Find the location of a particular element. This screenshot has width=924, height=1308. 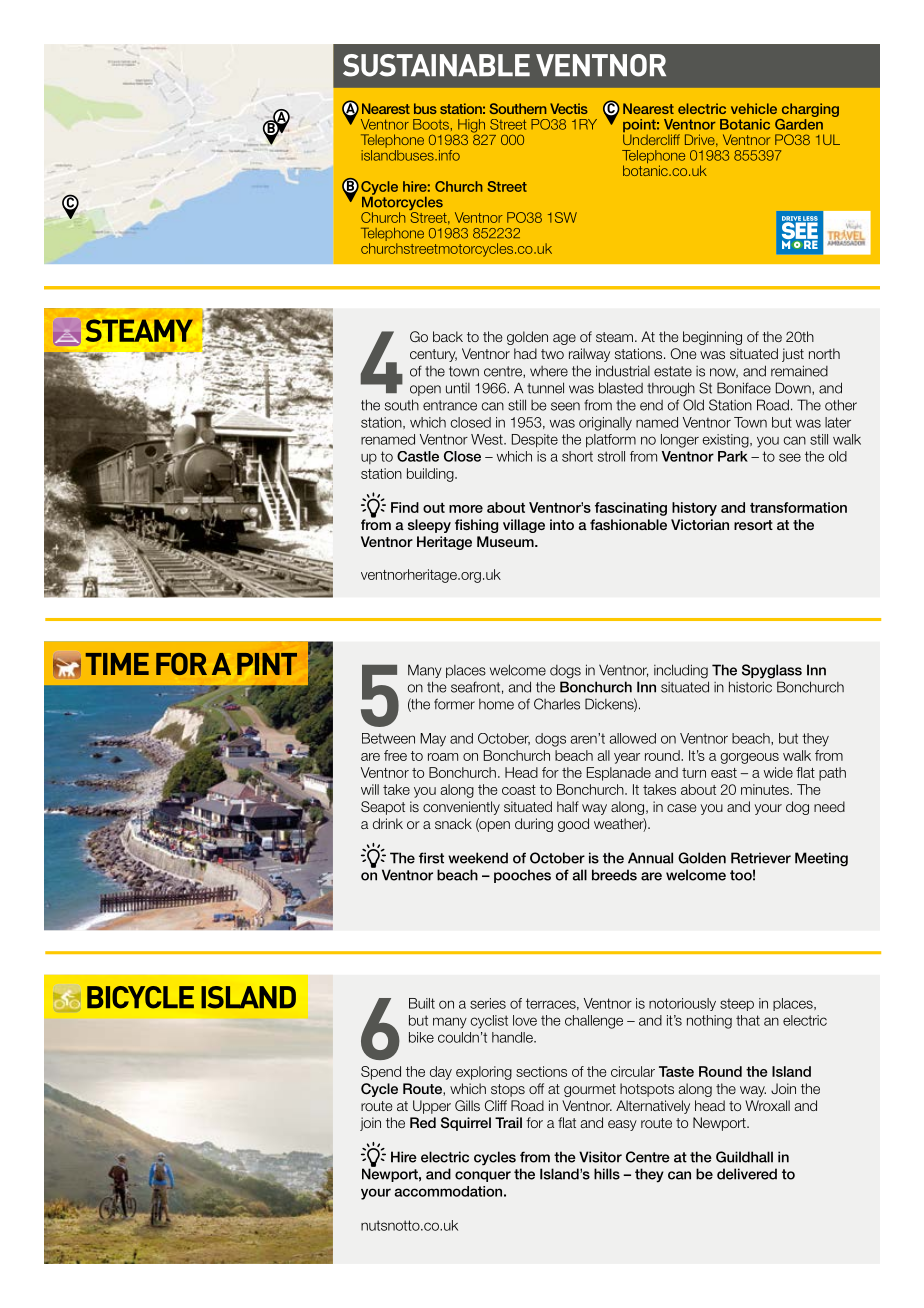

Boniface is located at coordinates (744, 388).
